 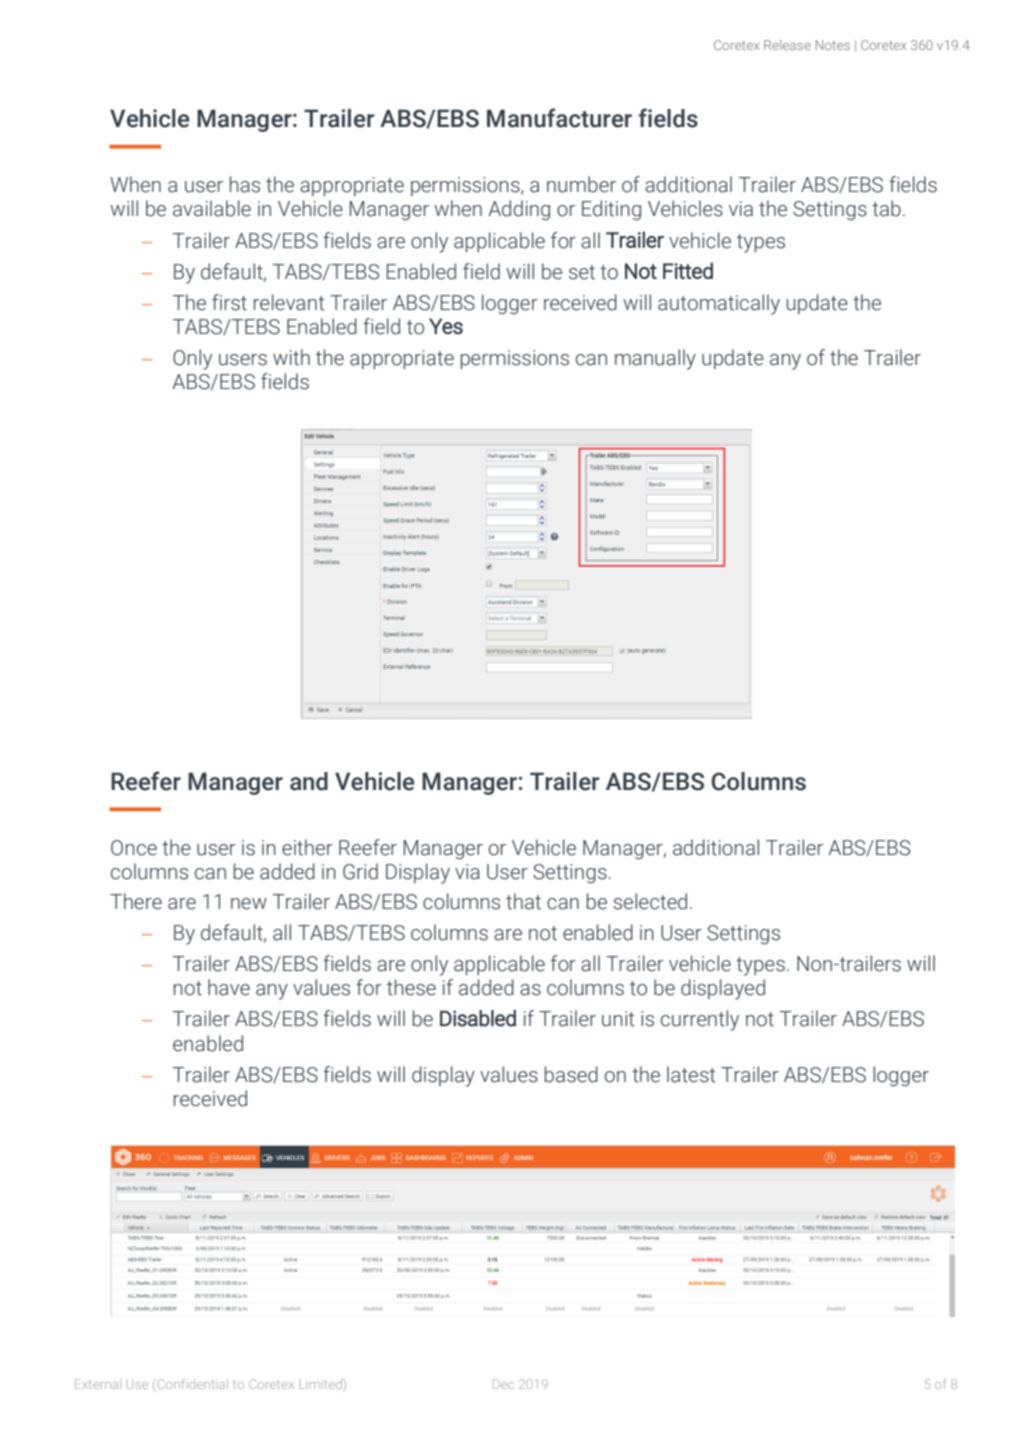 I want to click on selected, so click(x=650, y=901).
